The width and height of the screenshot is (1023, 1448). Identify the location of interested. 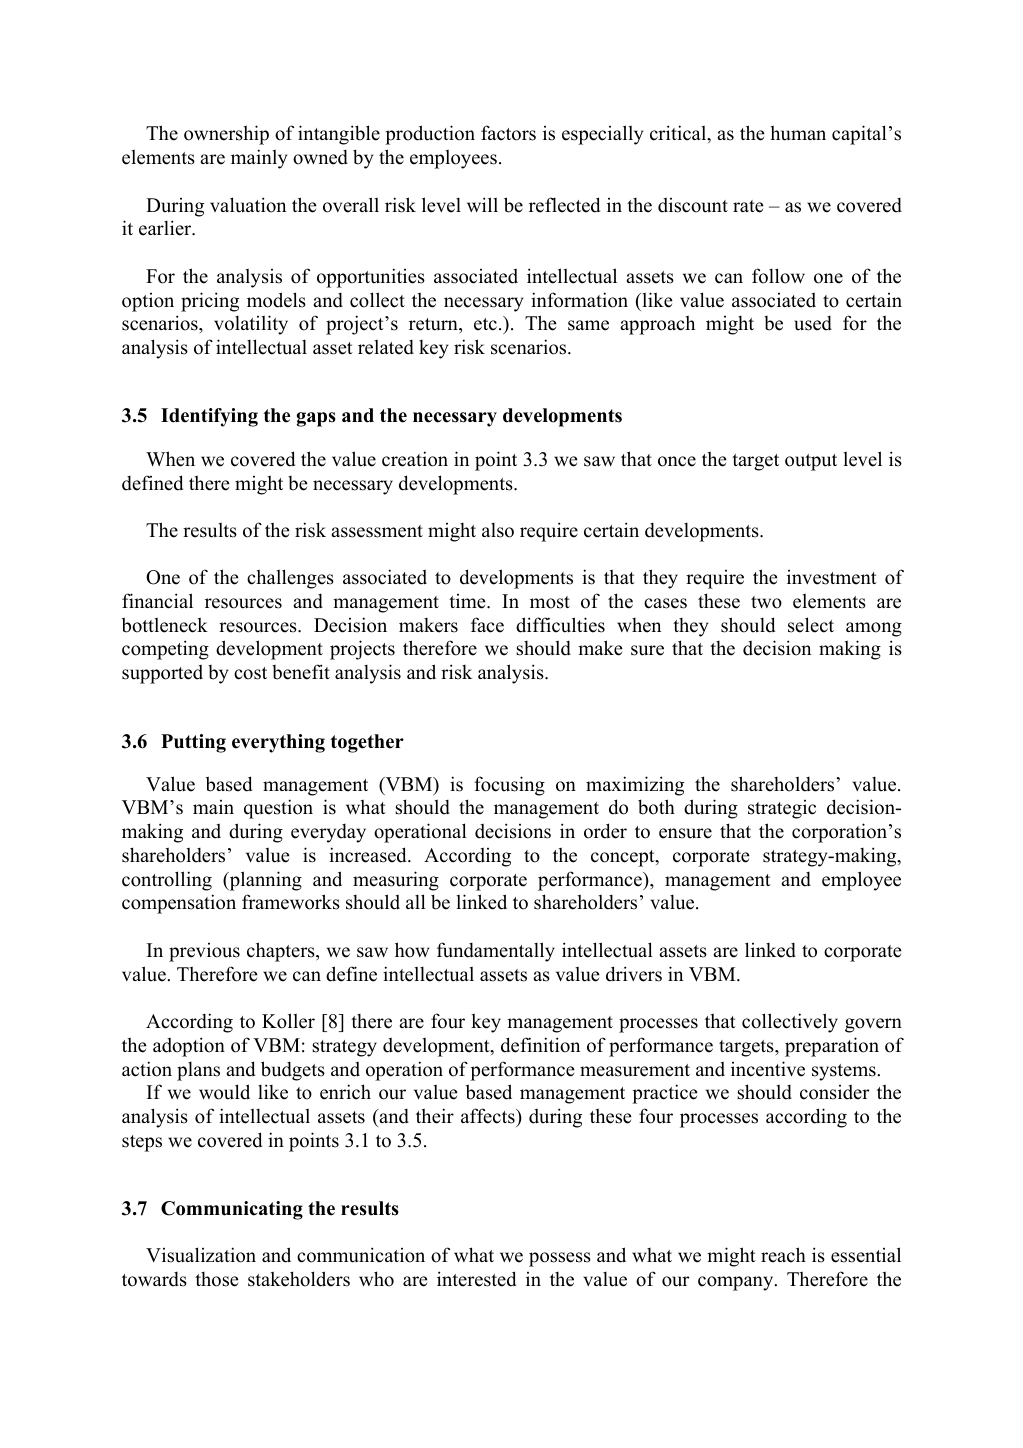
(476, 1279).
